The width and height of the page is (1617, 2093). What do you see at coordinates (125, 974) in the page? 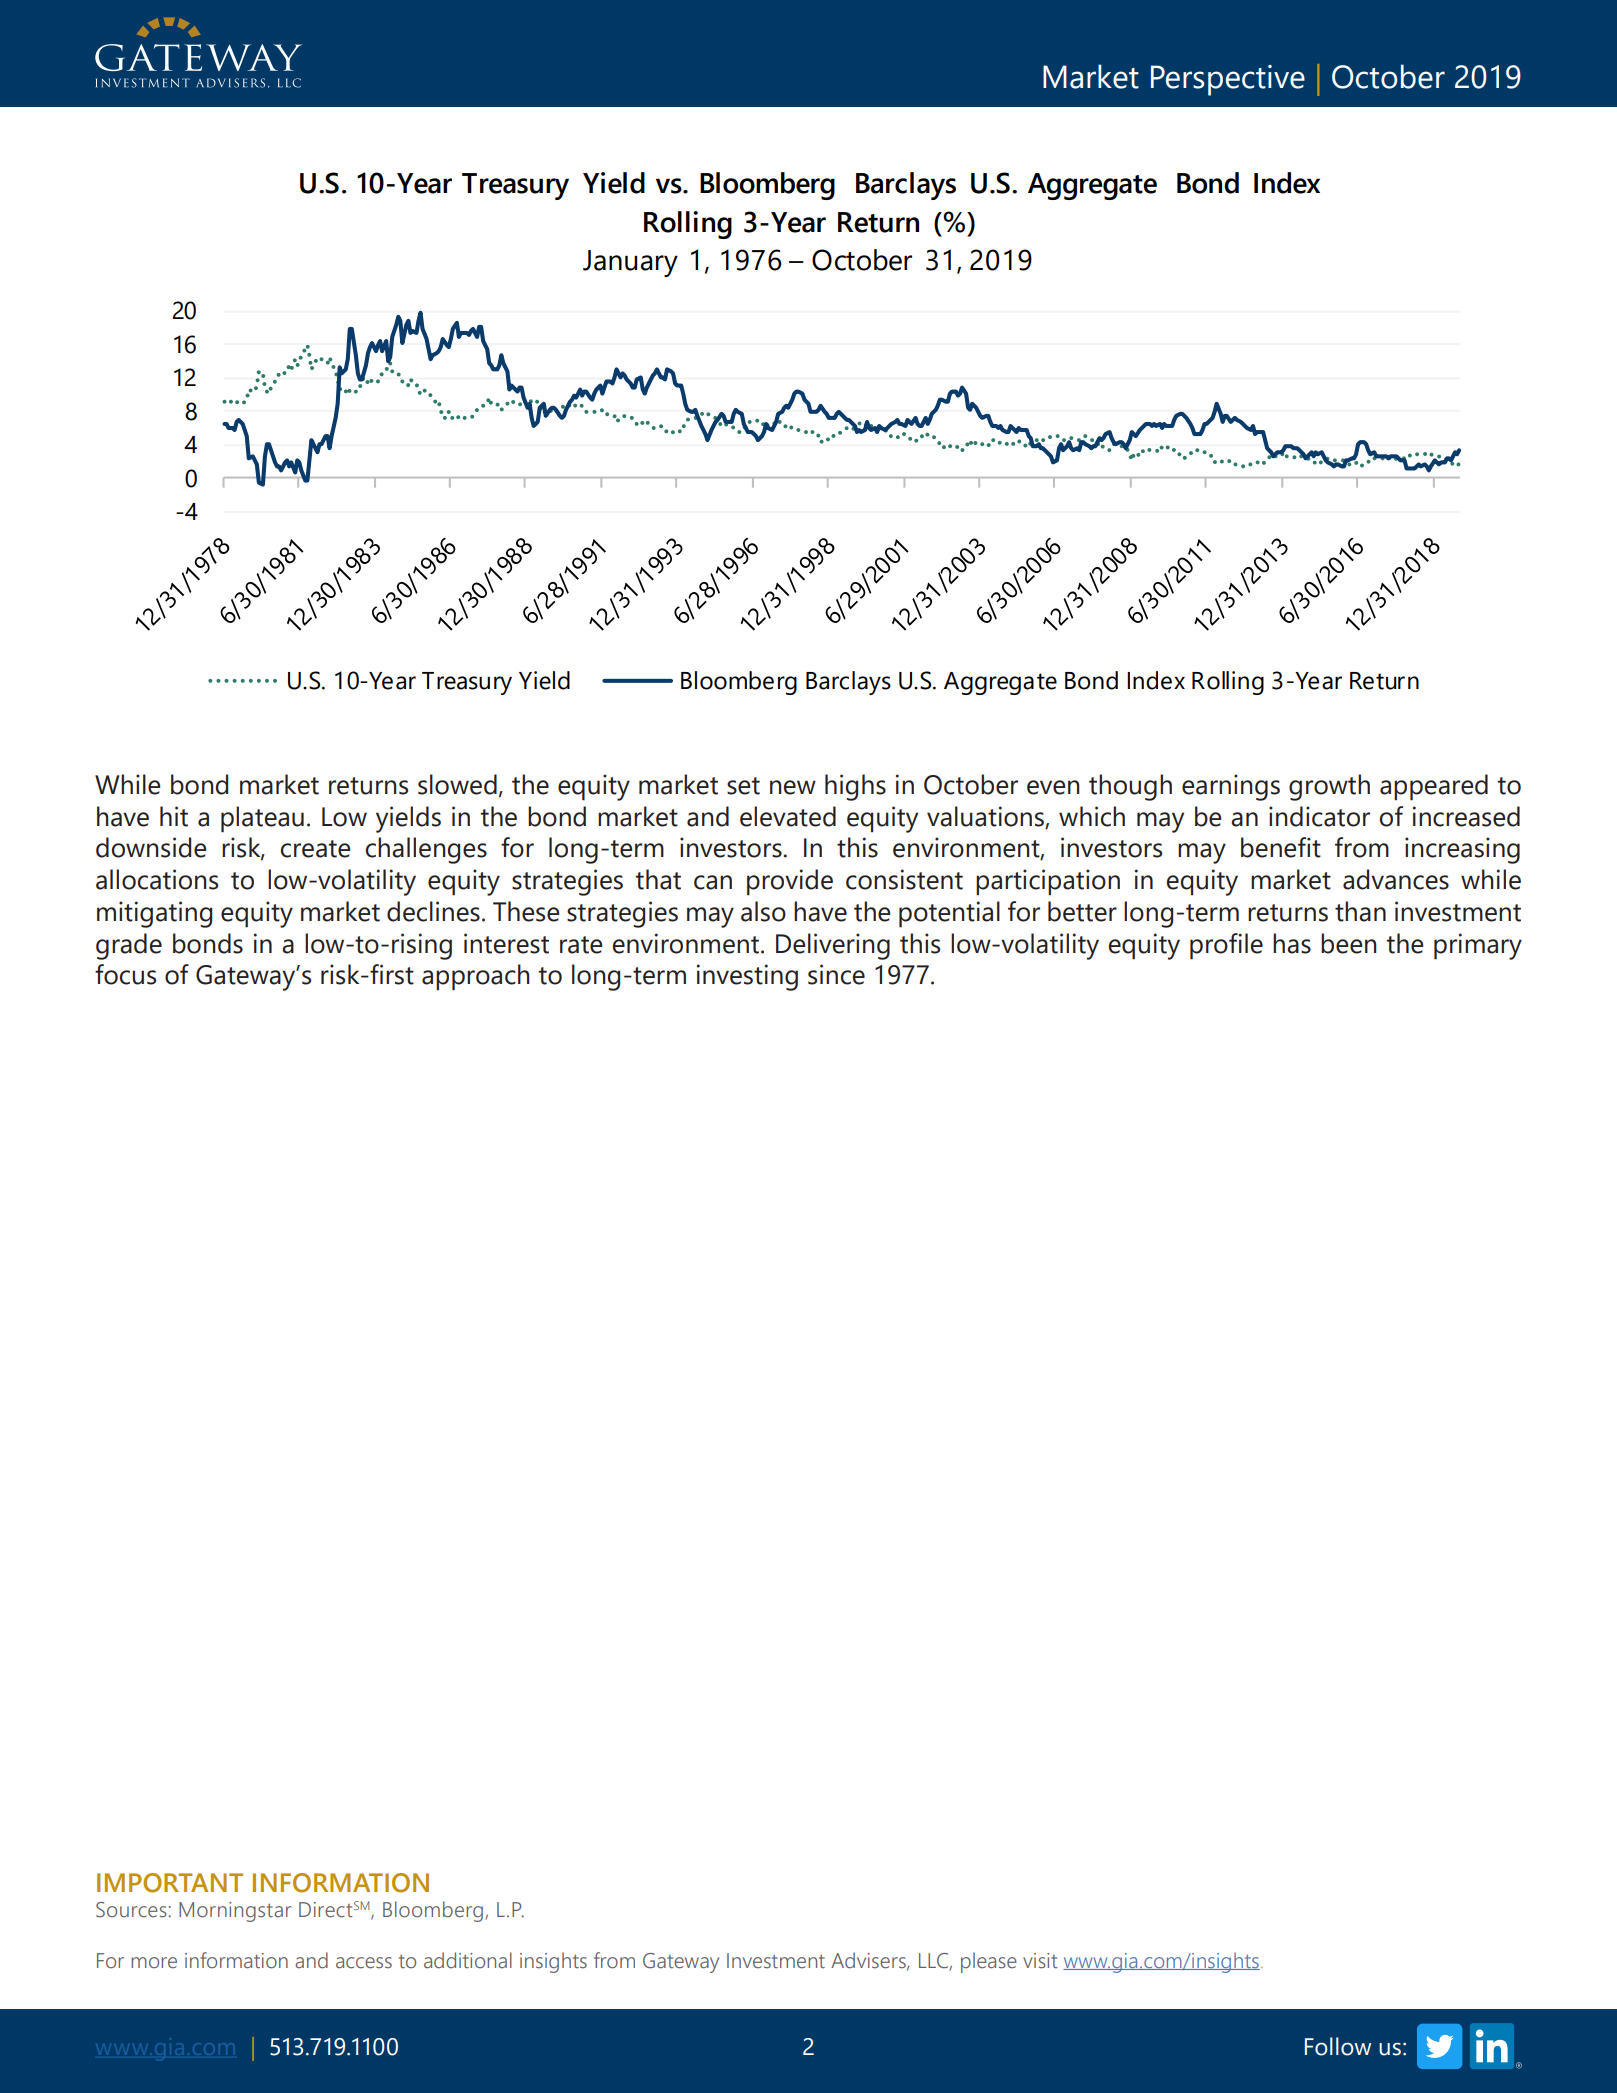
I see `focus` at bounding box center [125, 974].
